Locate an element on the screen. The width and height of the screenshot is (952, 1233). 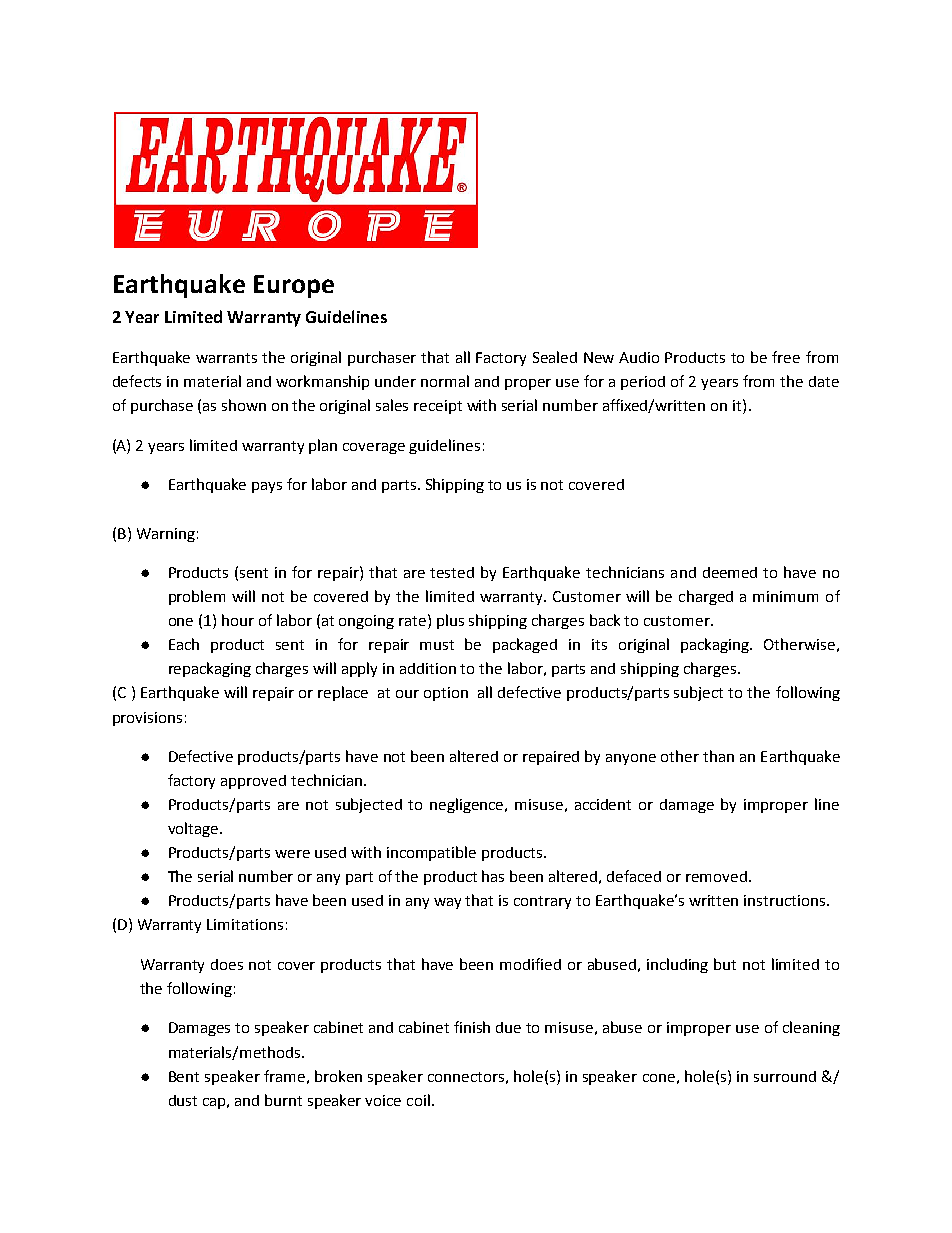
Sealed is located at coordinates (555, 357).
